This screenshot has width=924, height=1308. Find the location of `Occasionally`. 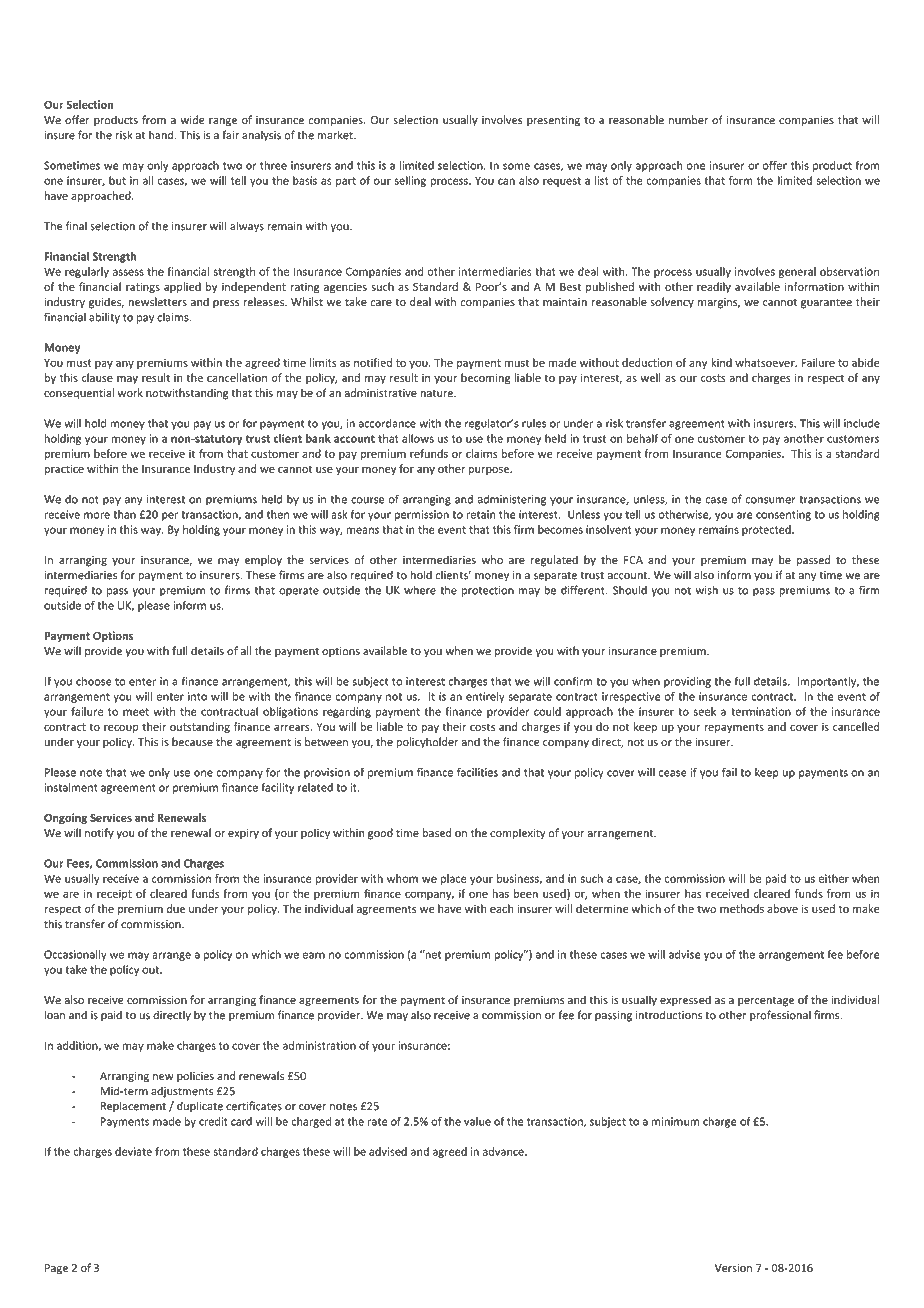

Occasionally is located at coordinates (75, 955).
